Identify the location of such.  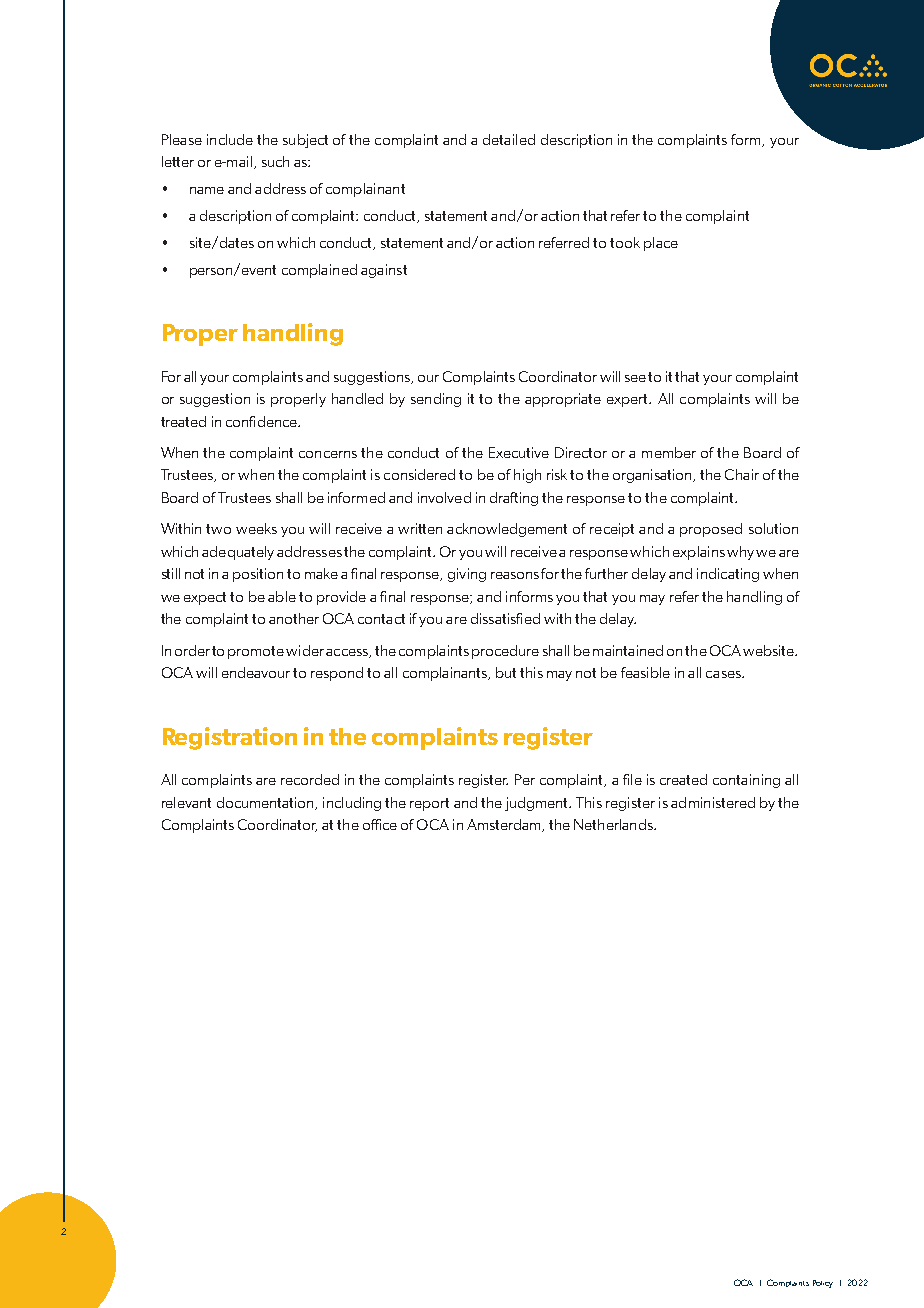
(275, 161).
